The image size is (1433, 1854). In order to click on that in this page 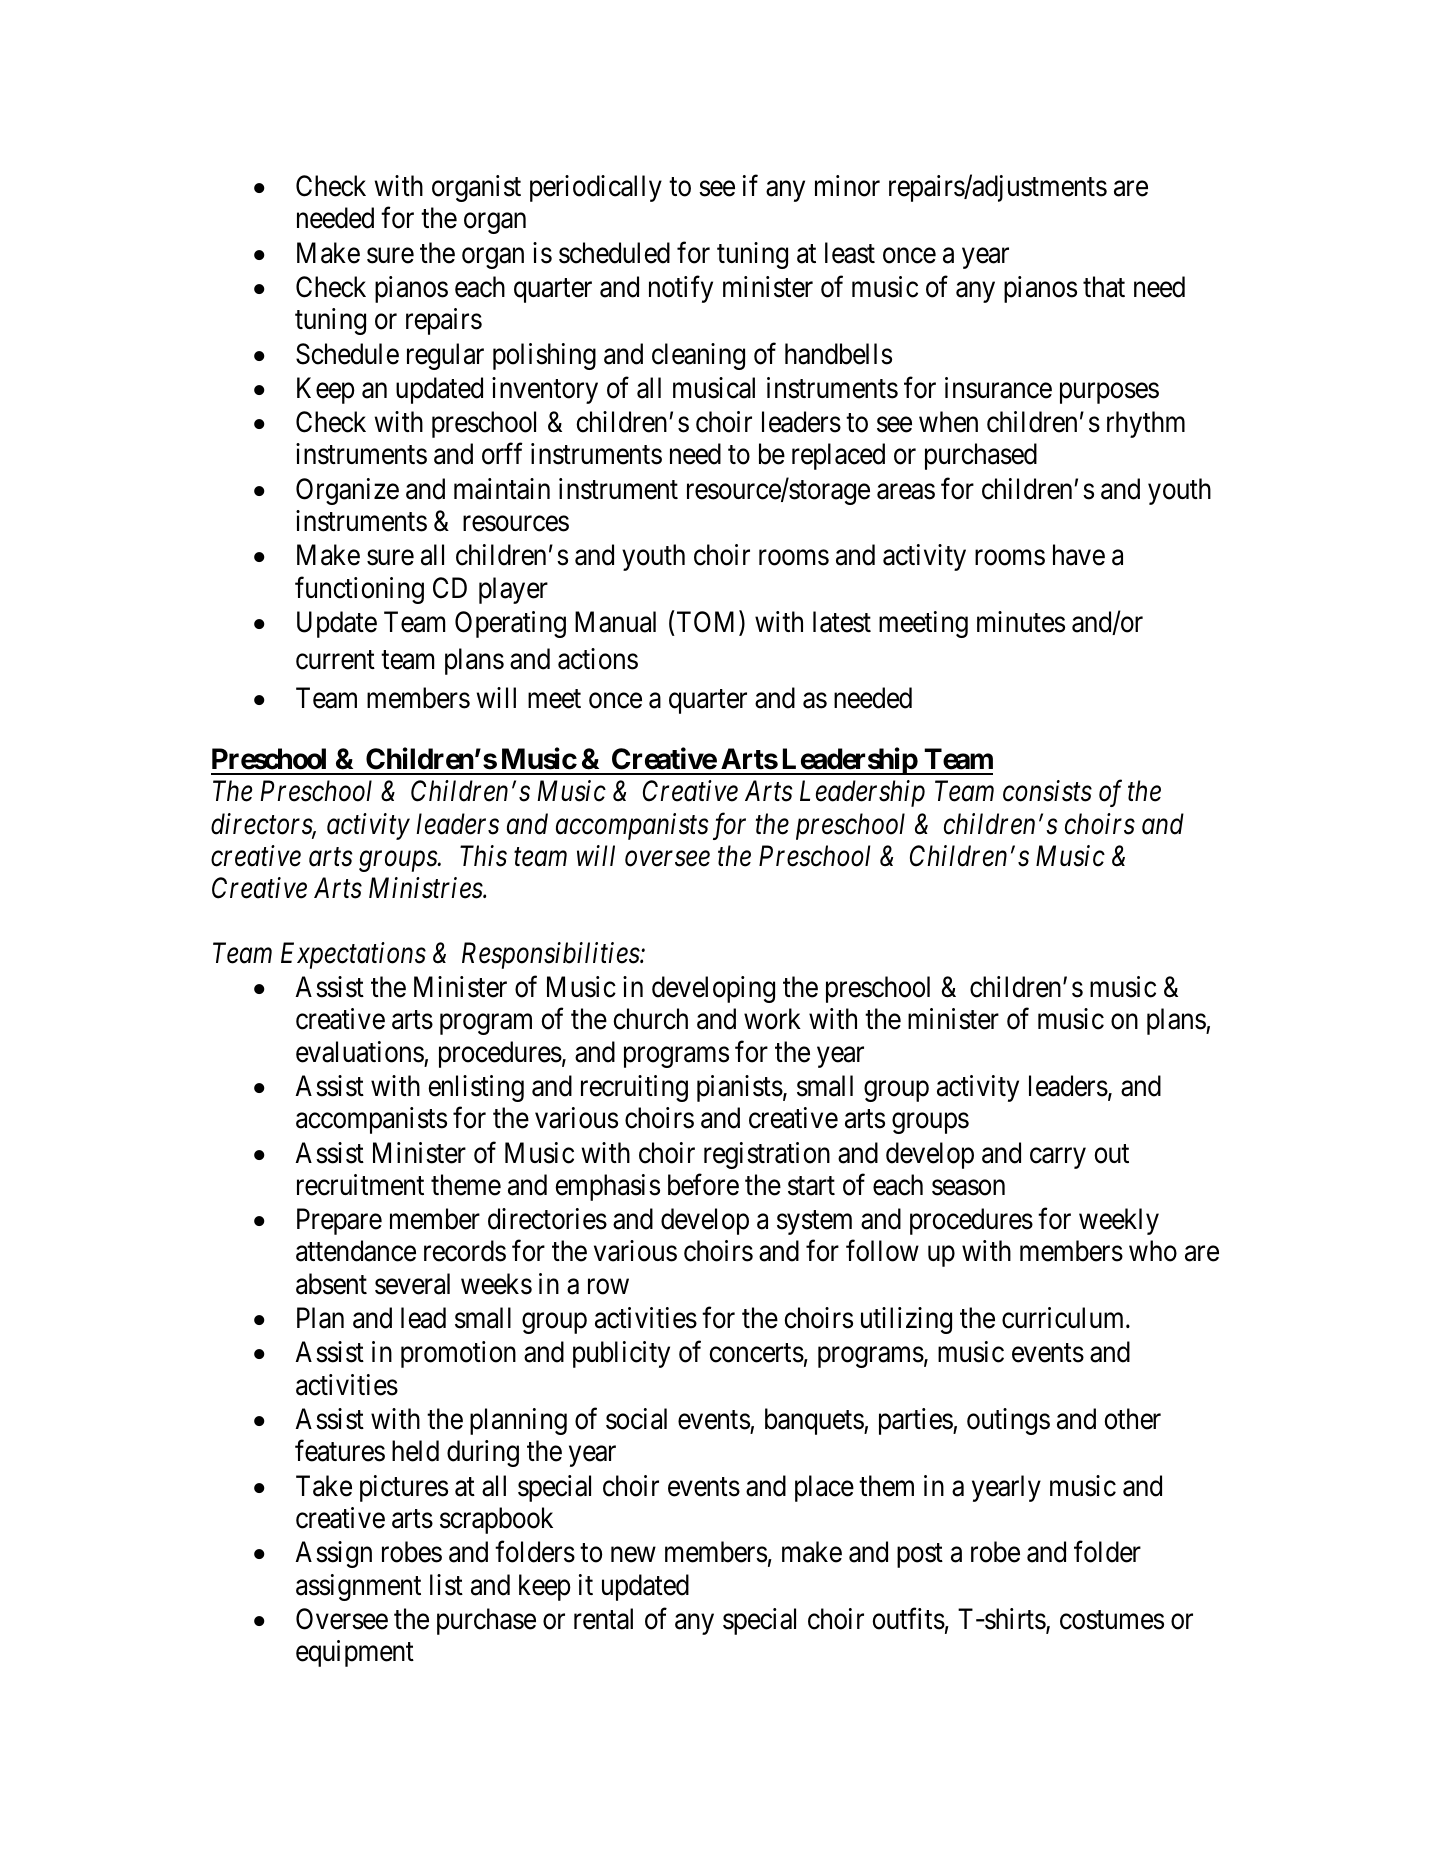, I will do `click(1104, 287)`.
